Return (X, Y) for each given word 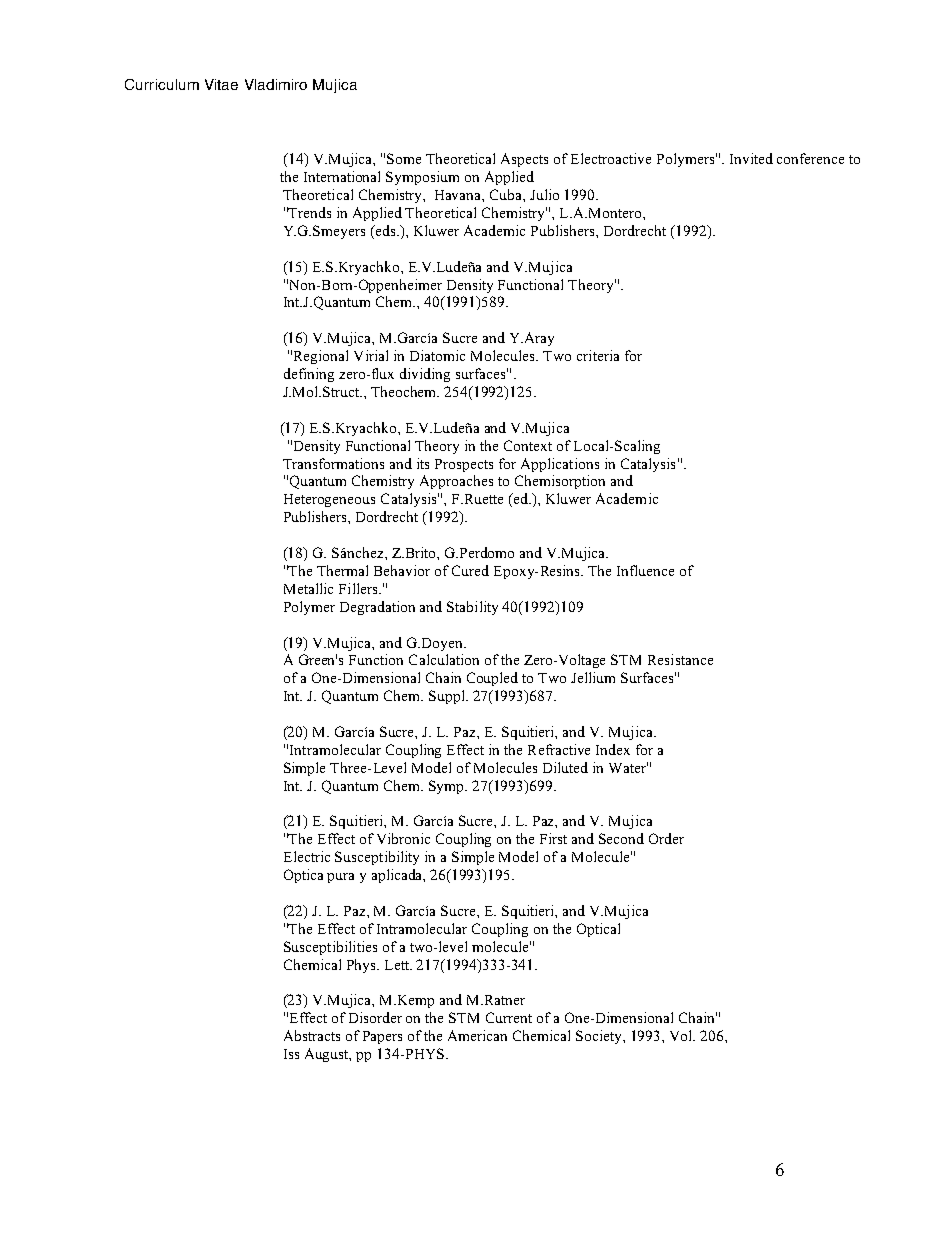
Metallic (308, 588)
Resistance (680, 659)
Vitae (221, 84)
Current (509, 1017)
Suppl (448, 697)
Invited (751, 158)
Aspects (524, 160)
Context (528, 445)
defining (309, 375)
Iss (291, 1054)
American (477, 1035)
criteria (598, 355)
